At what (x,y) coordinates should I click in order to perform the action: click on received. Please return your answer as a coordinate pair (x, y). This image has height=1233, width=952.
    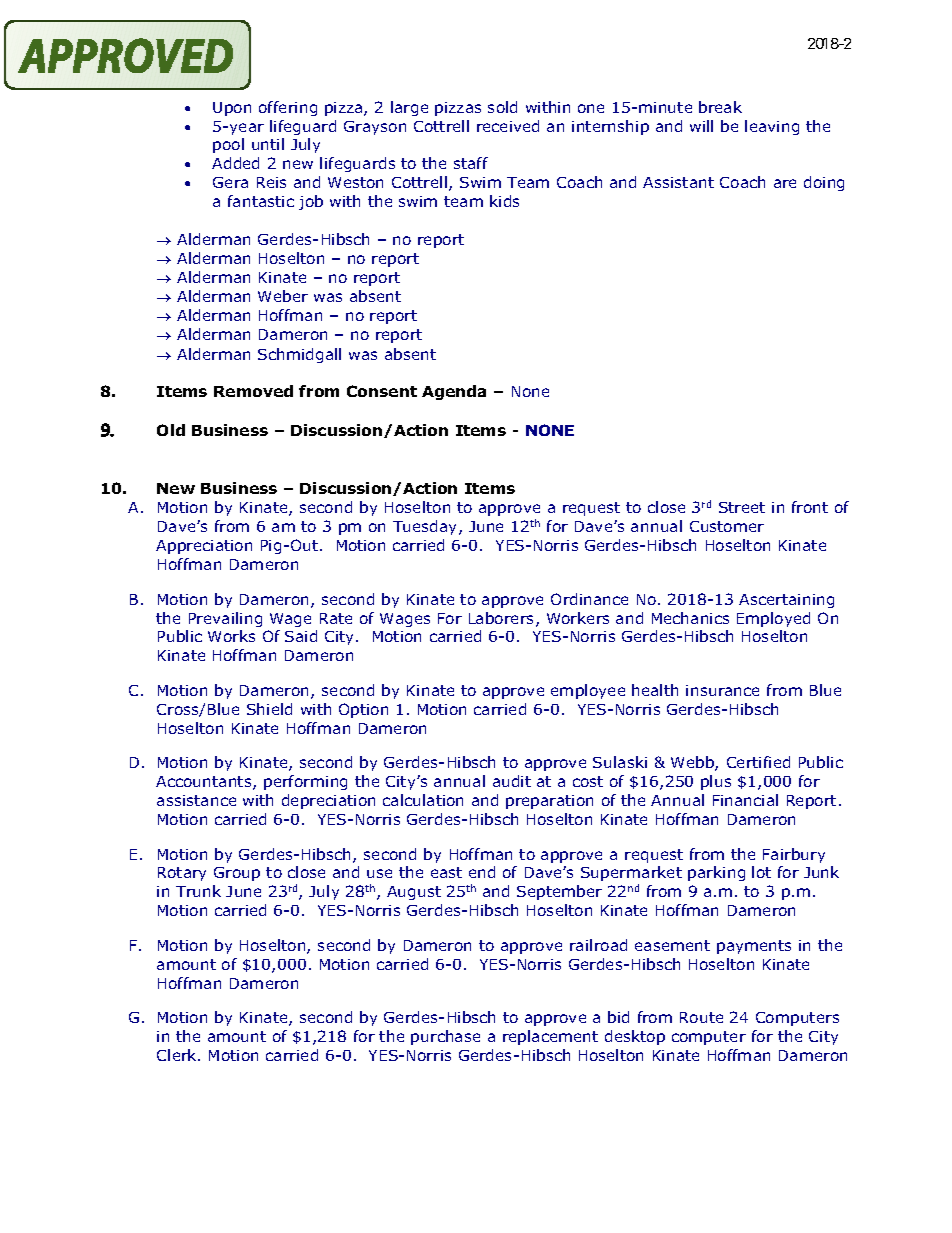
    Looking at the image, I should click on (508, 126).
